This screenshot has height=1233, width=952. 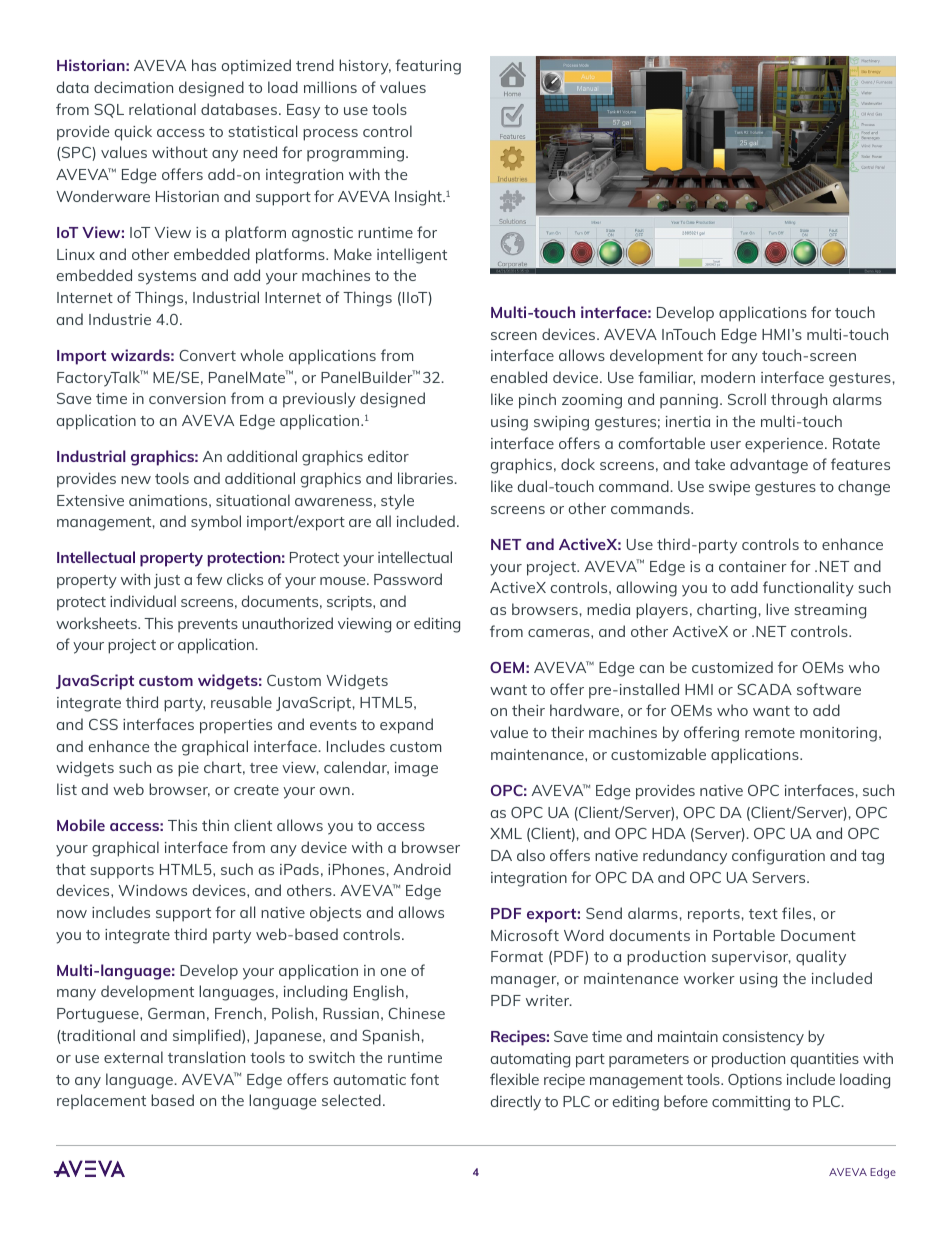 What do you see at coordinates (133, 1057) in the screenshot?
I see `external` at bounding box center [133, 1057].
